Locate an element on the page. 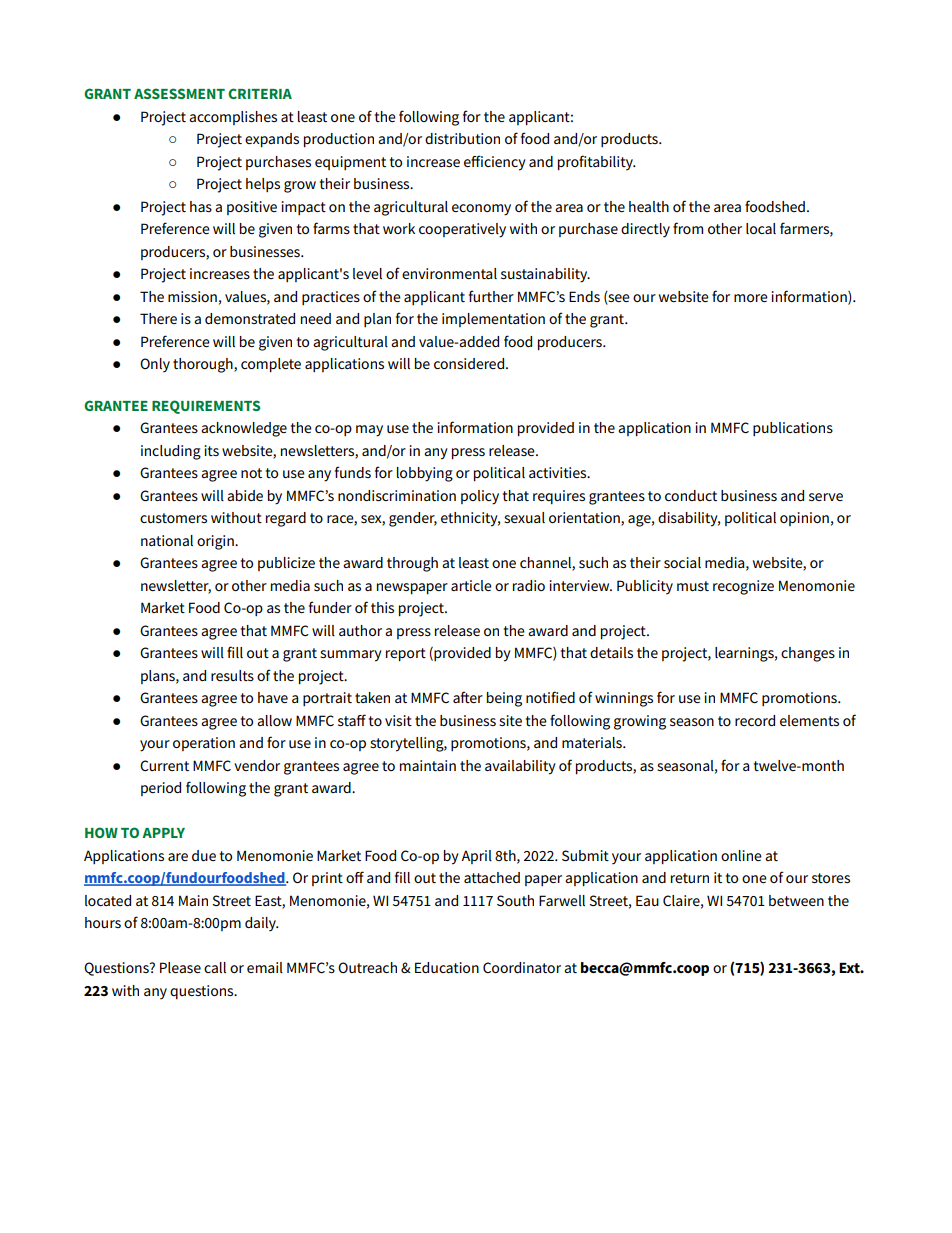 The image size is (952, 1233). profitability is located at coordinates (596, 163).
